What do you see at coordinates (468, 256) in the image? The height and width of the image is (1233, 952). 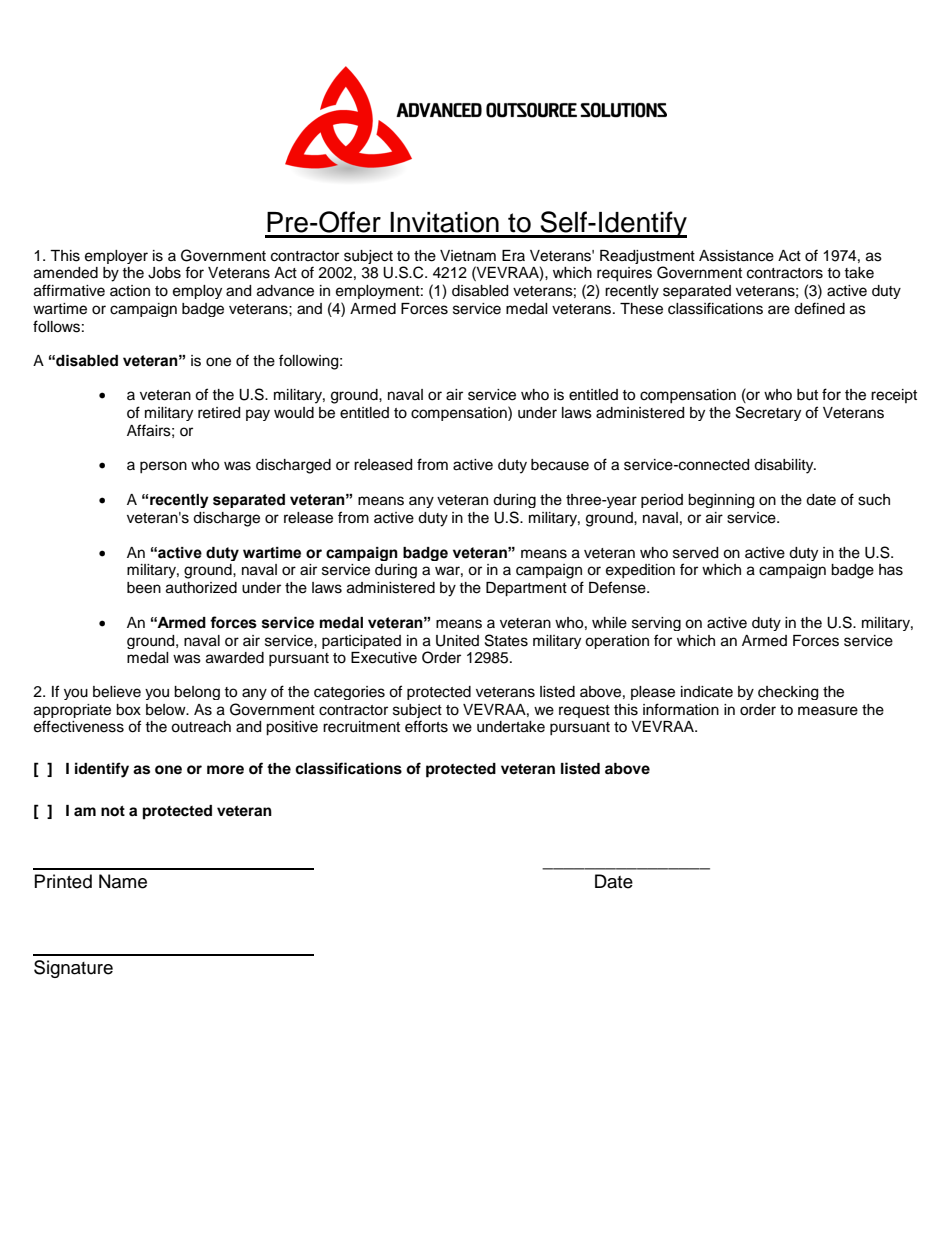 I see `Vietnam` at bounding box center [468, 256].
